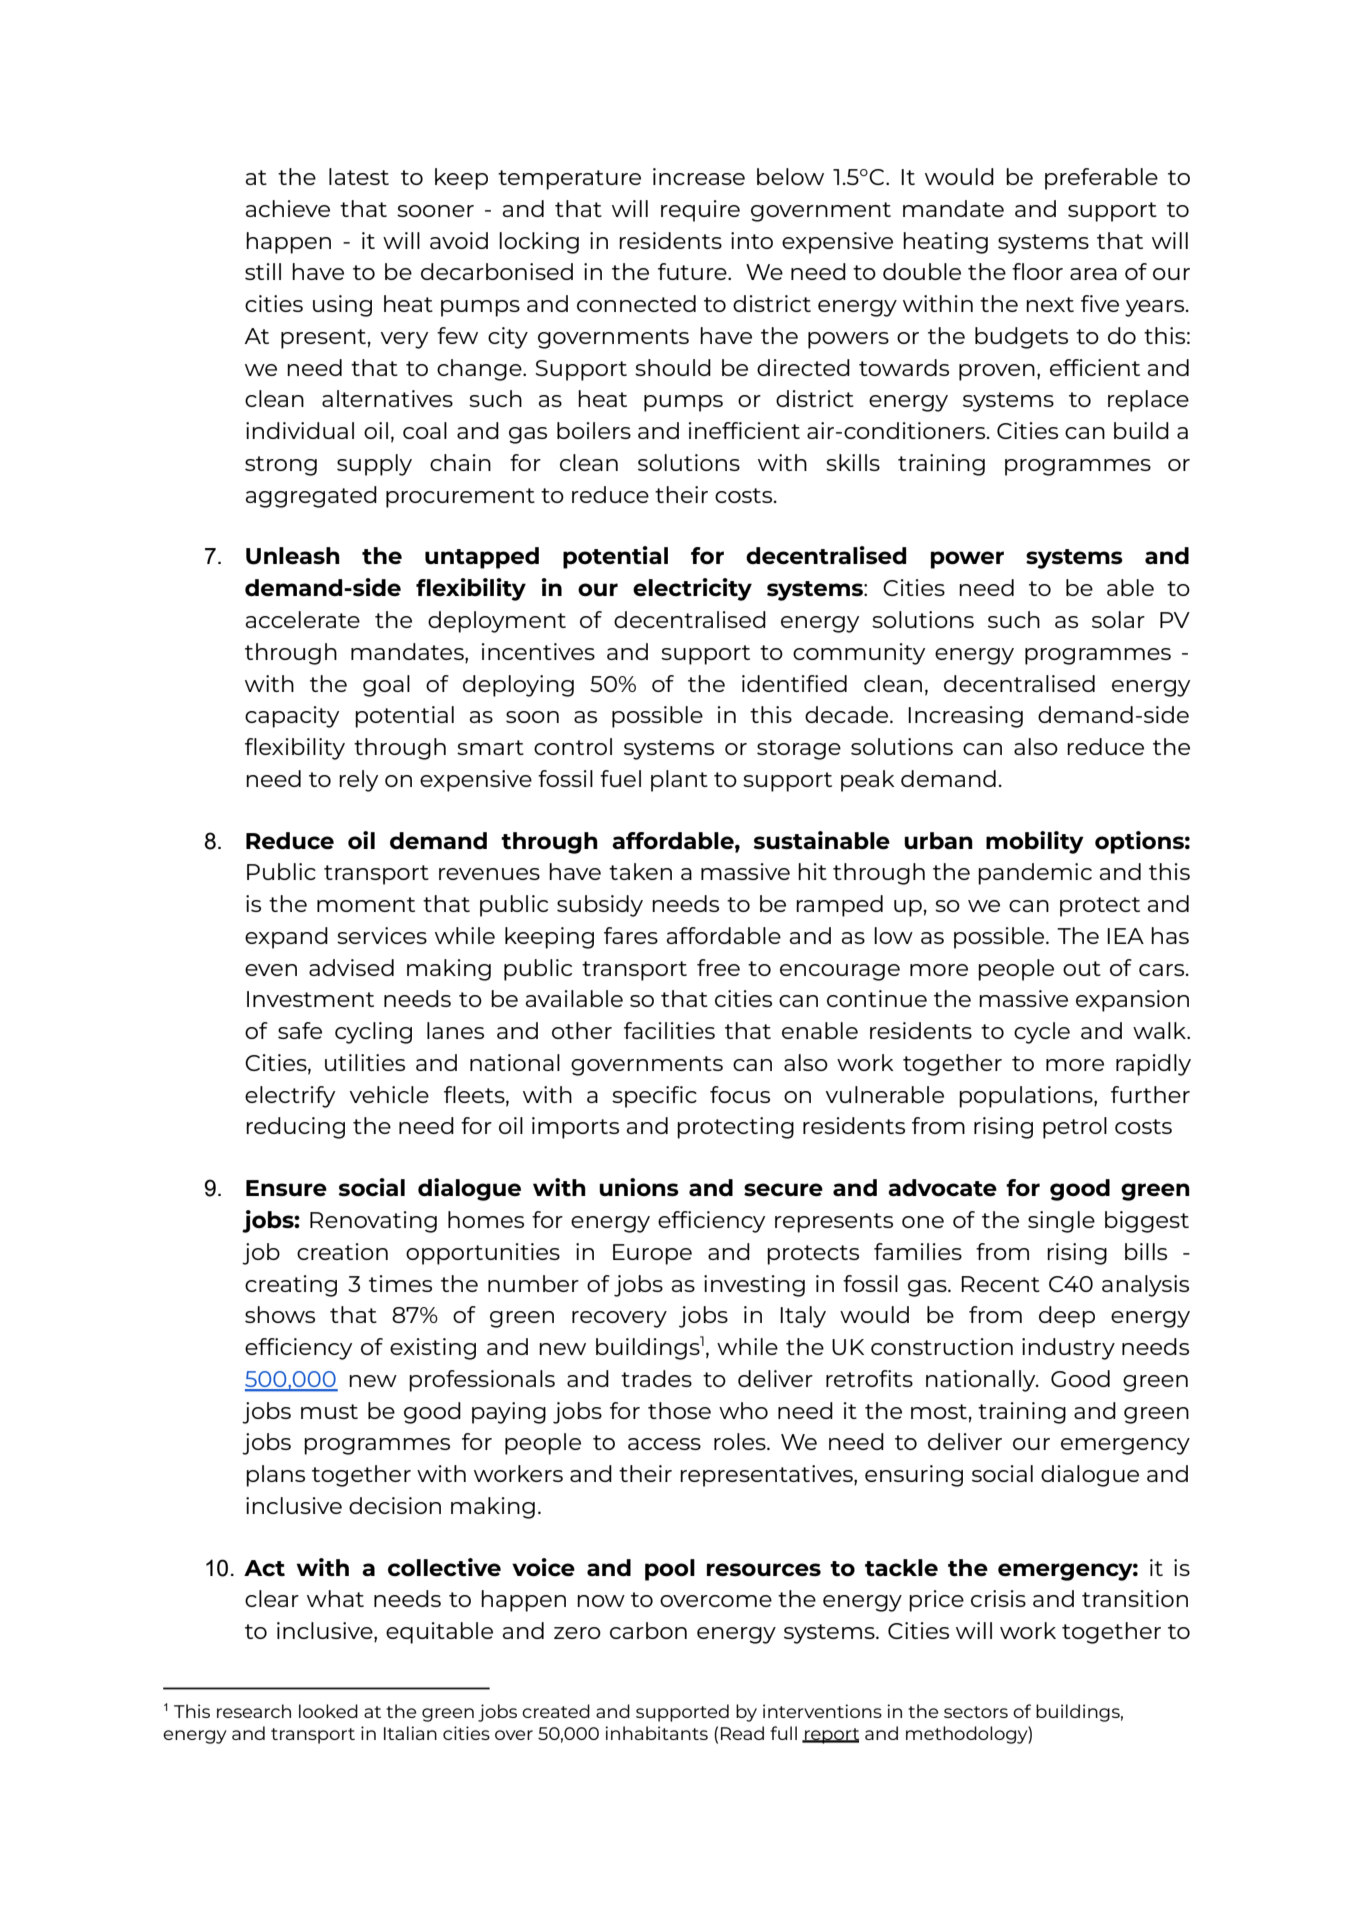  I want to click on accelerate, so click(303, 619).
